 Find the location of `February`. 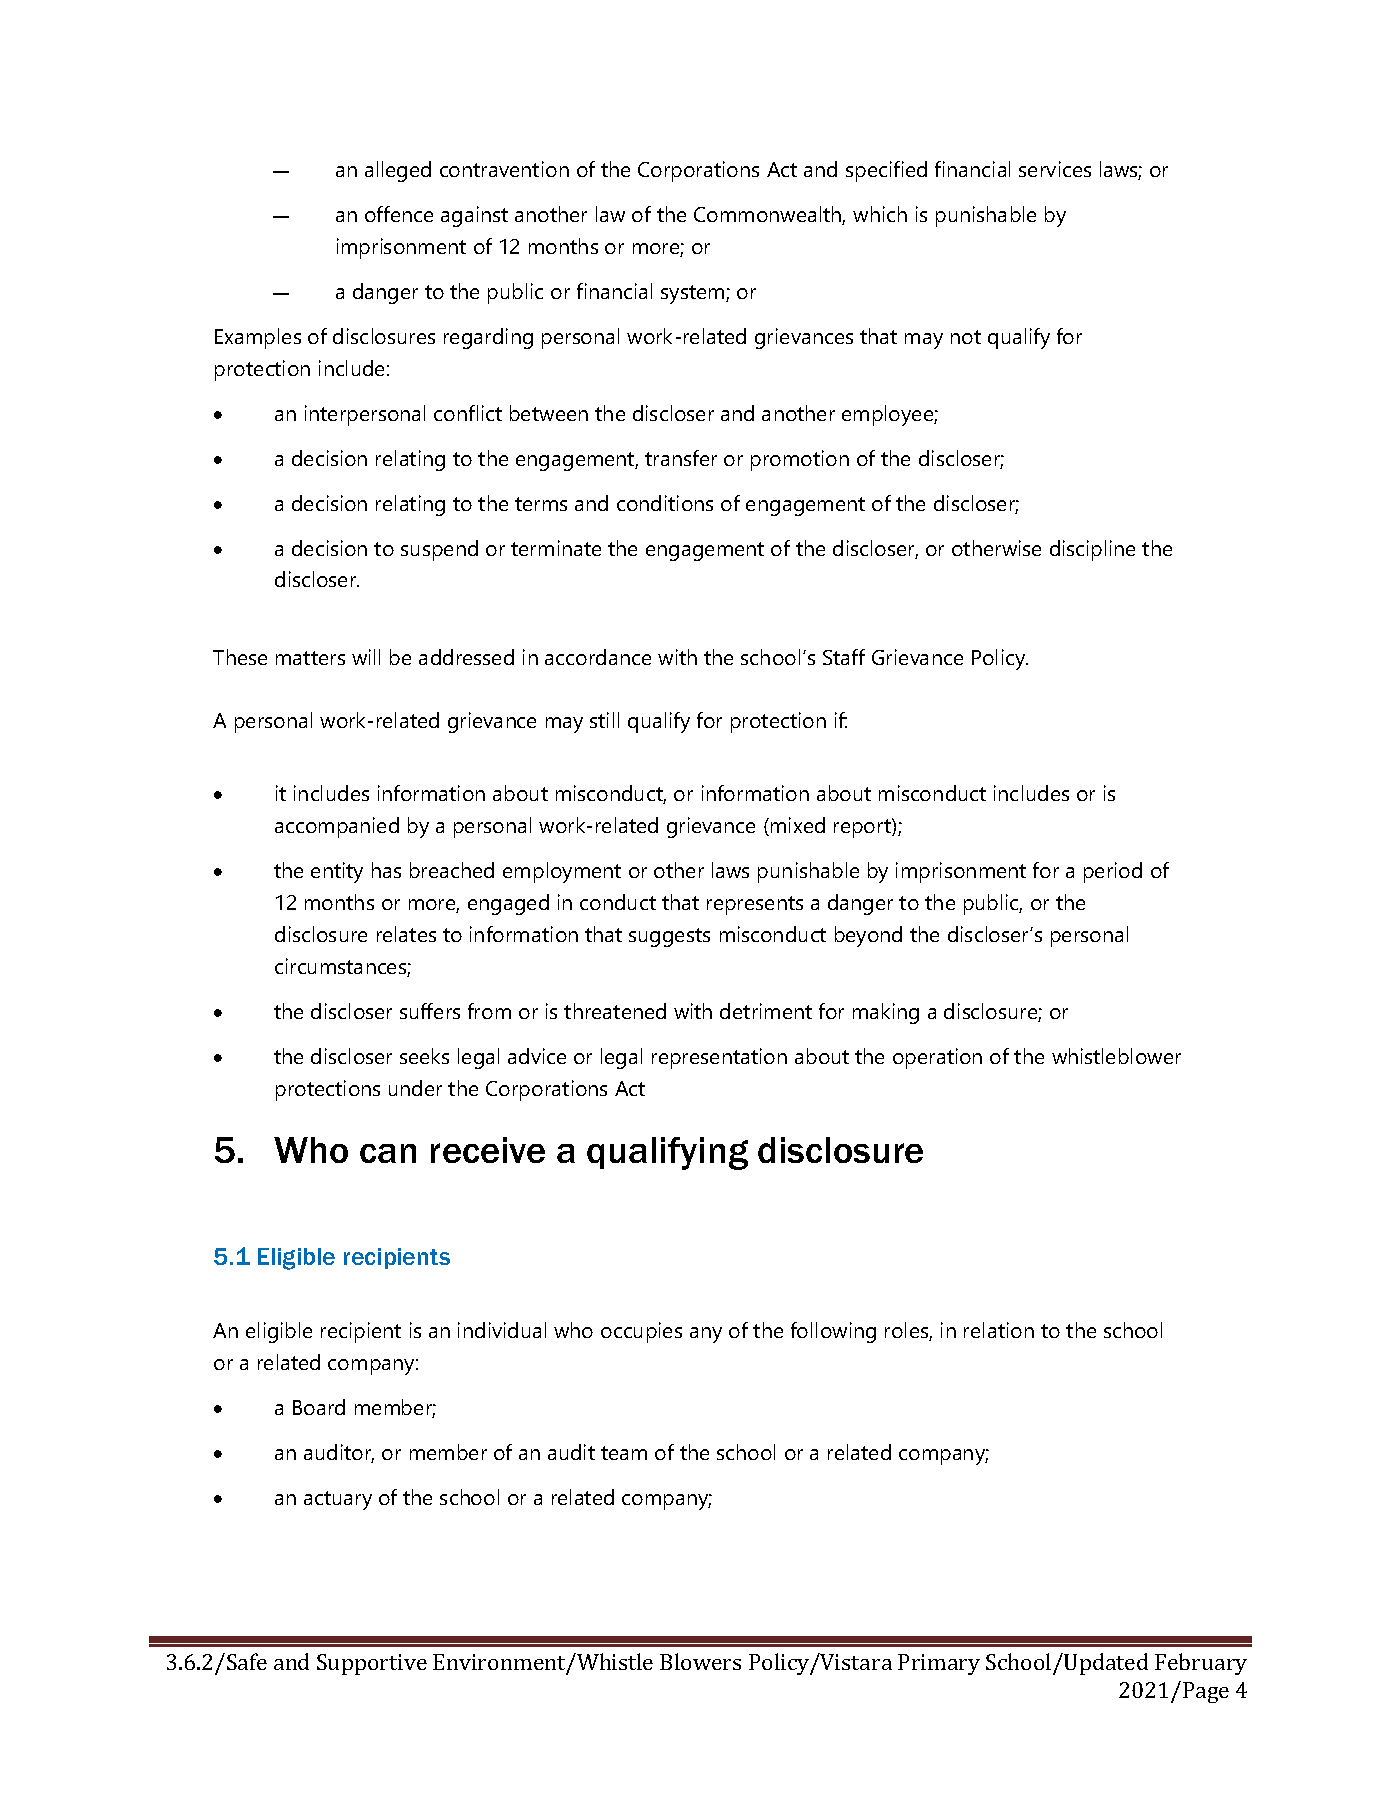

February is located at coordinates (1201, 1664).
